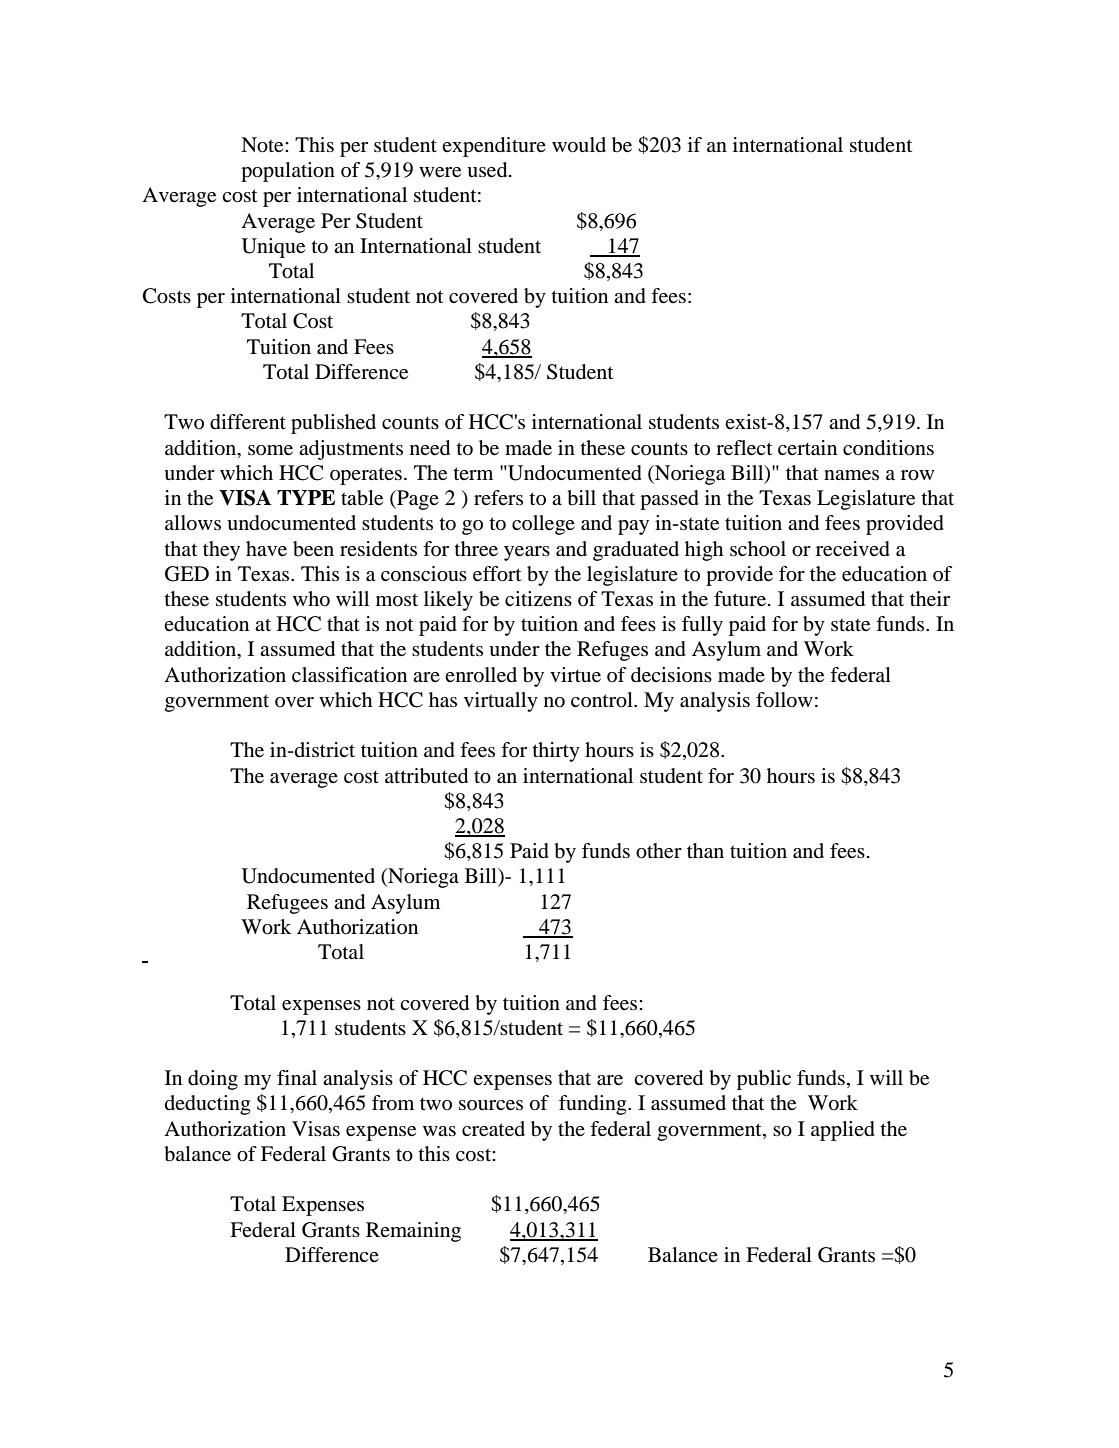 The image size is (1119, 1448). Describe the element at coordinates (473, 473) in the screenshot. I see `term` at that location.
